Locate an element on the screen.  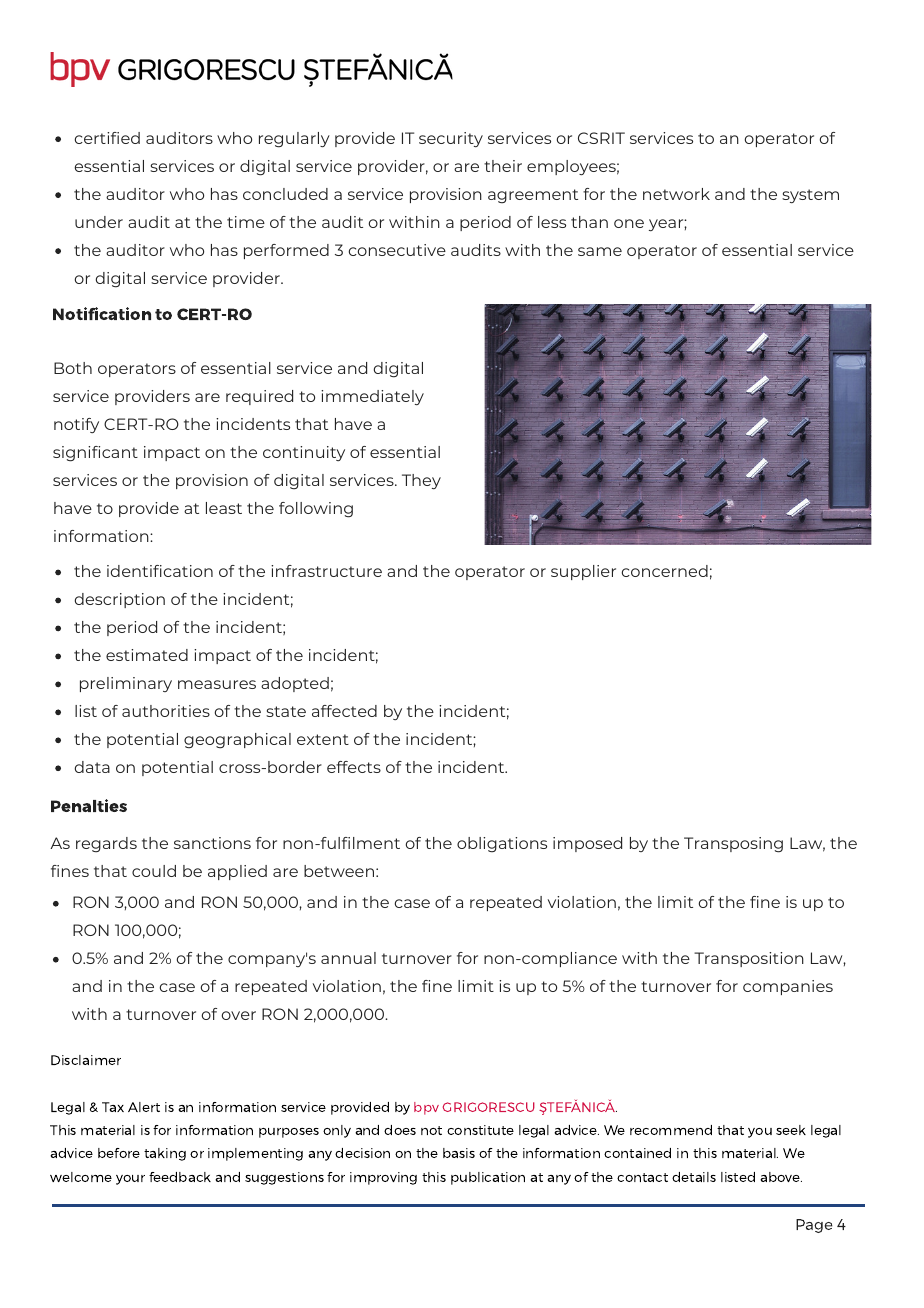
affected is located at coordinates (344, 711).
